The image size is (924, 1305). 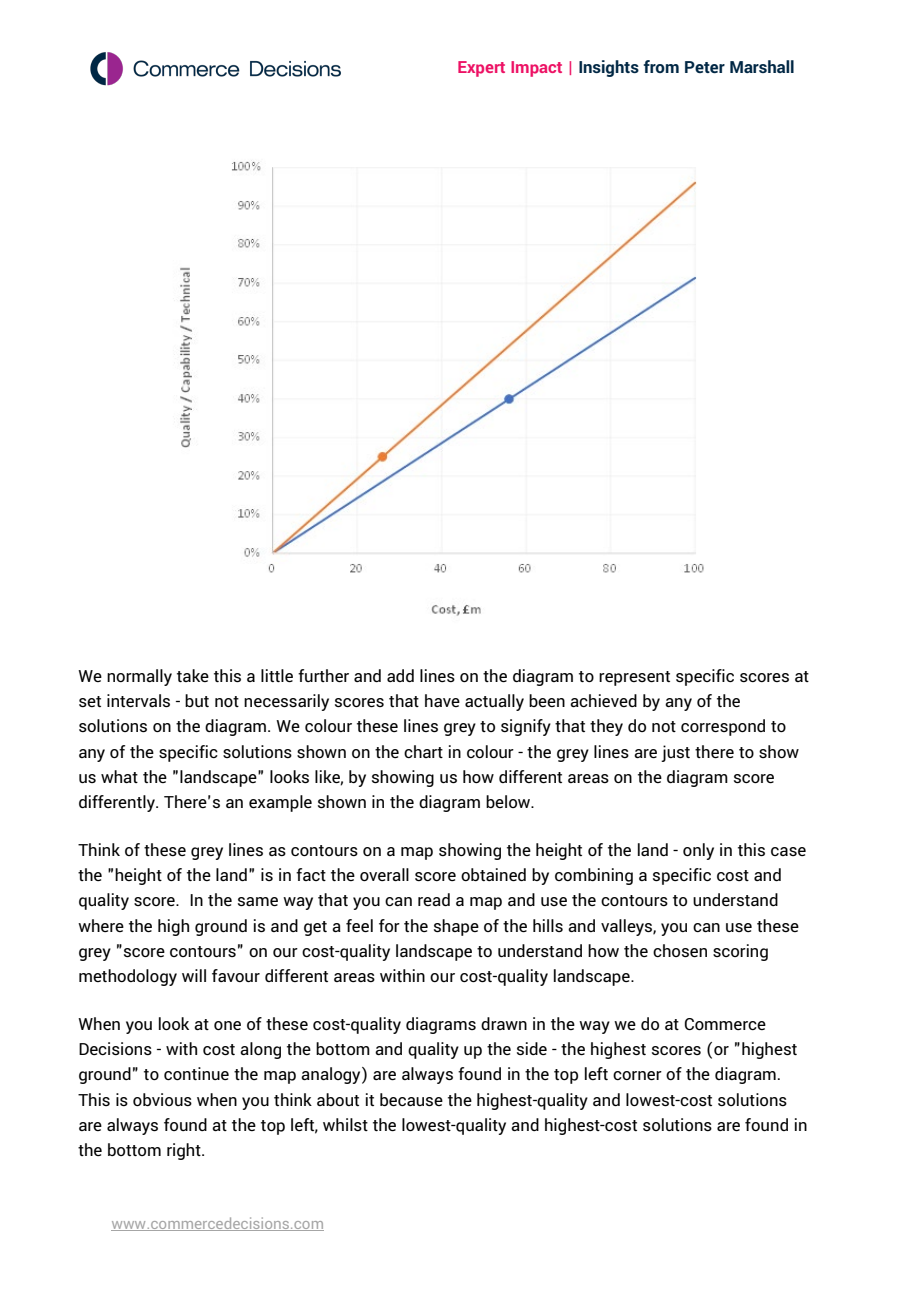 What do you see at coordinates (680, 950) in the screenshot?
I see `chosen` at bounding box center [680, 950].
